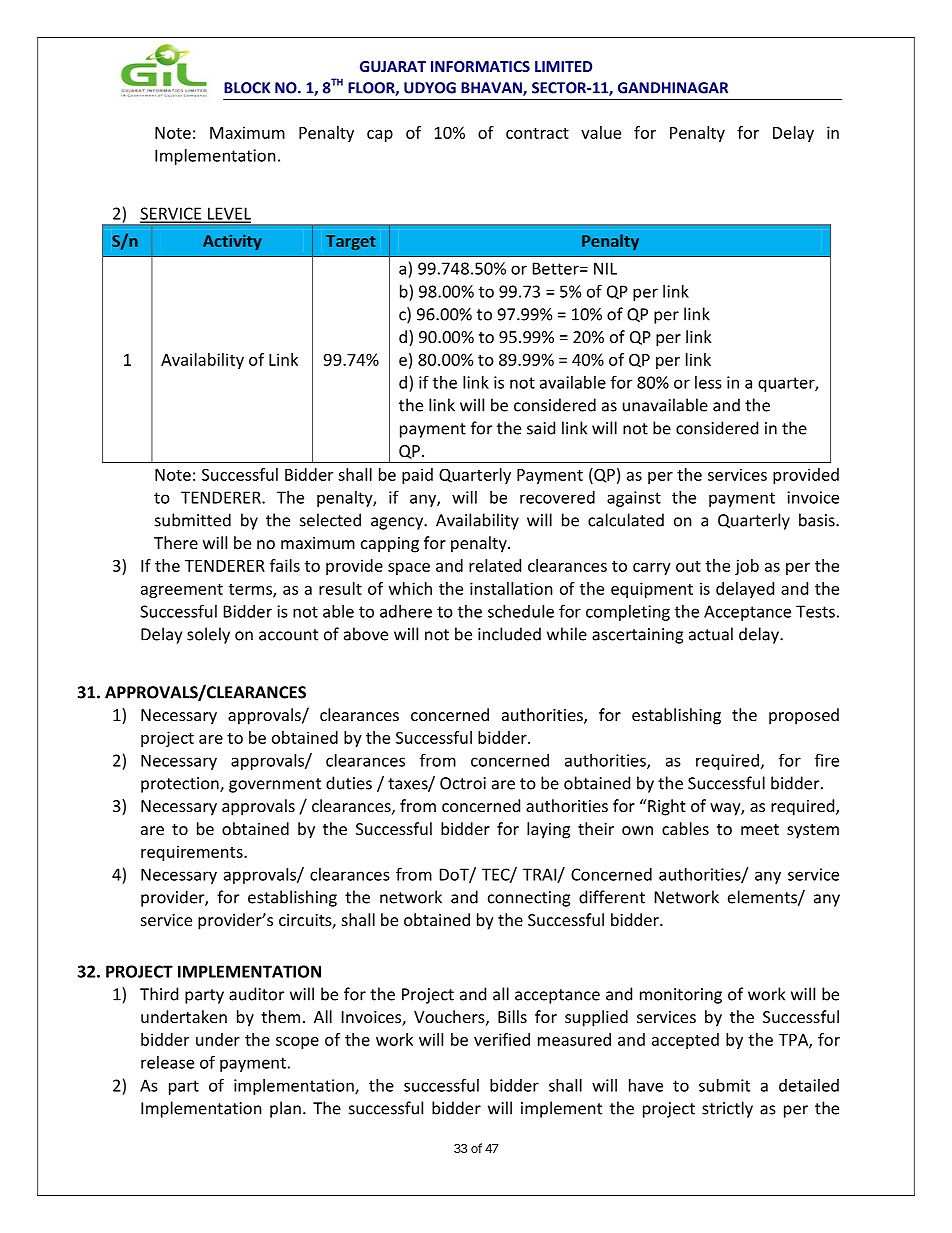  What do you see at coordinates (747, 567) in the image?
I see `job` at bounding box center [747, 567].
